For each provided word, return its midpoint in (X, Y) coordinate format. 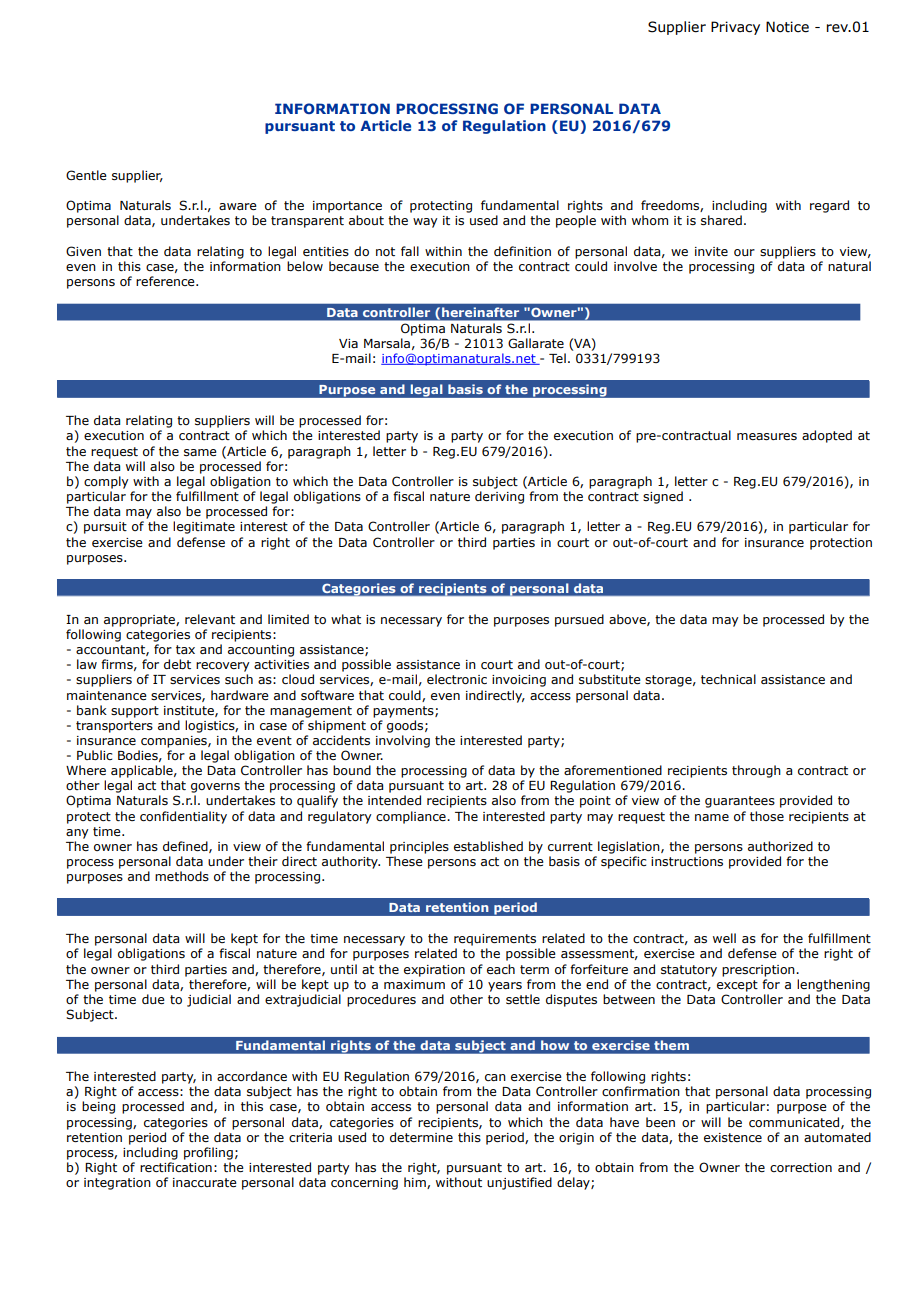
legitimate (204, 527)
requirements (495, 940)
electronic (457, 679)
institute (190, 711)
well (724, 938)
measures (767, 437)
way (425, 223)
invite (711, 251)
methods (182, 876)
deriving (499, 497)
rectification (176, 1167)
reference (166, 281)
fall (410, 251)
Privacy (735, 28)
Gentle (86, 175)
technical (728, 679)
